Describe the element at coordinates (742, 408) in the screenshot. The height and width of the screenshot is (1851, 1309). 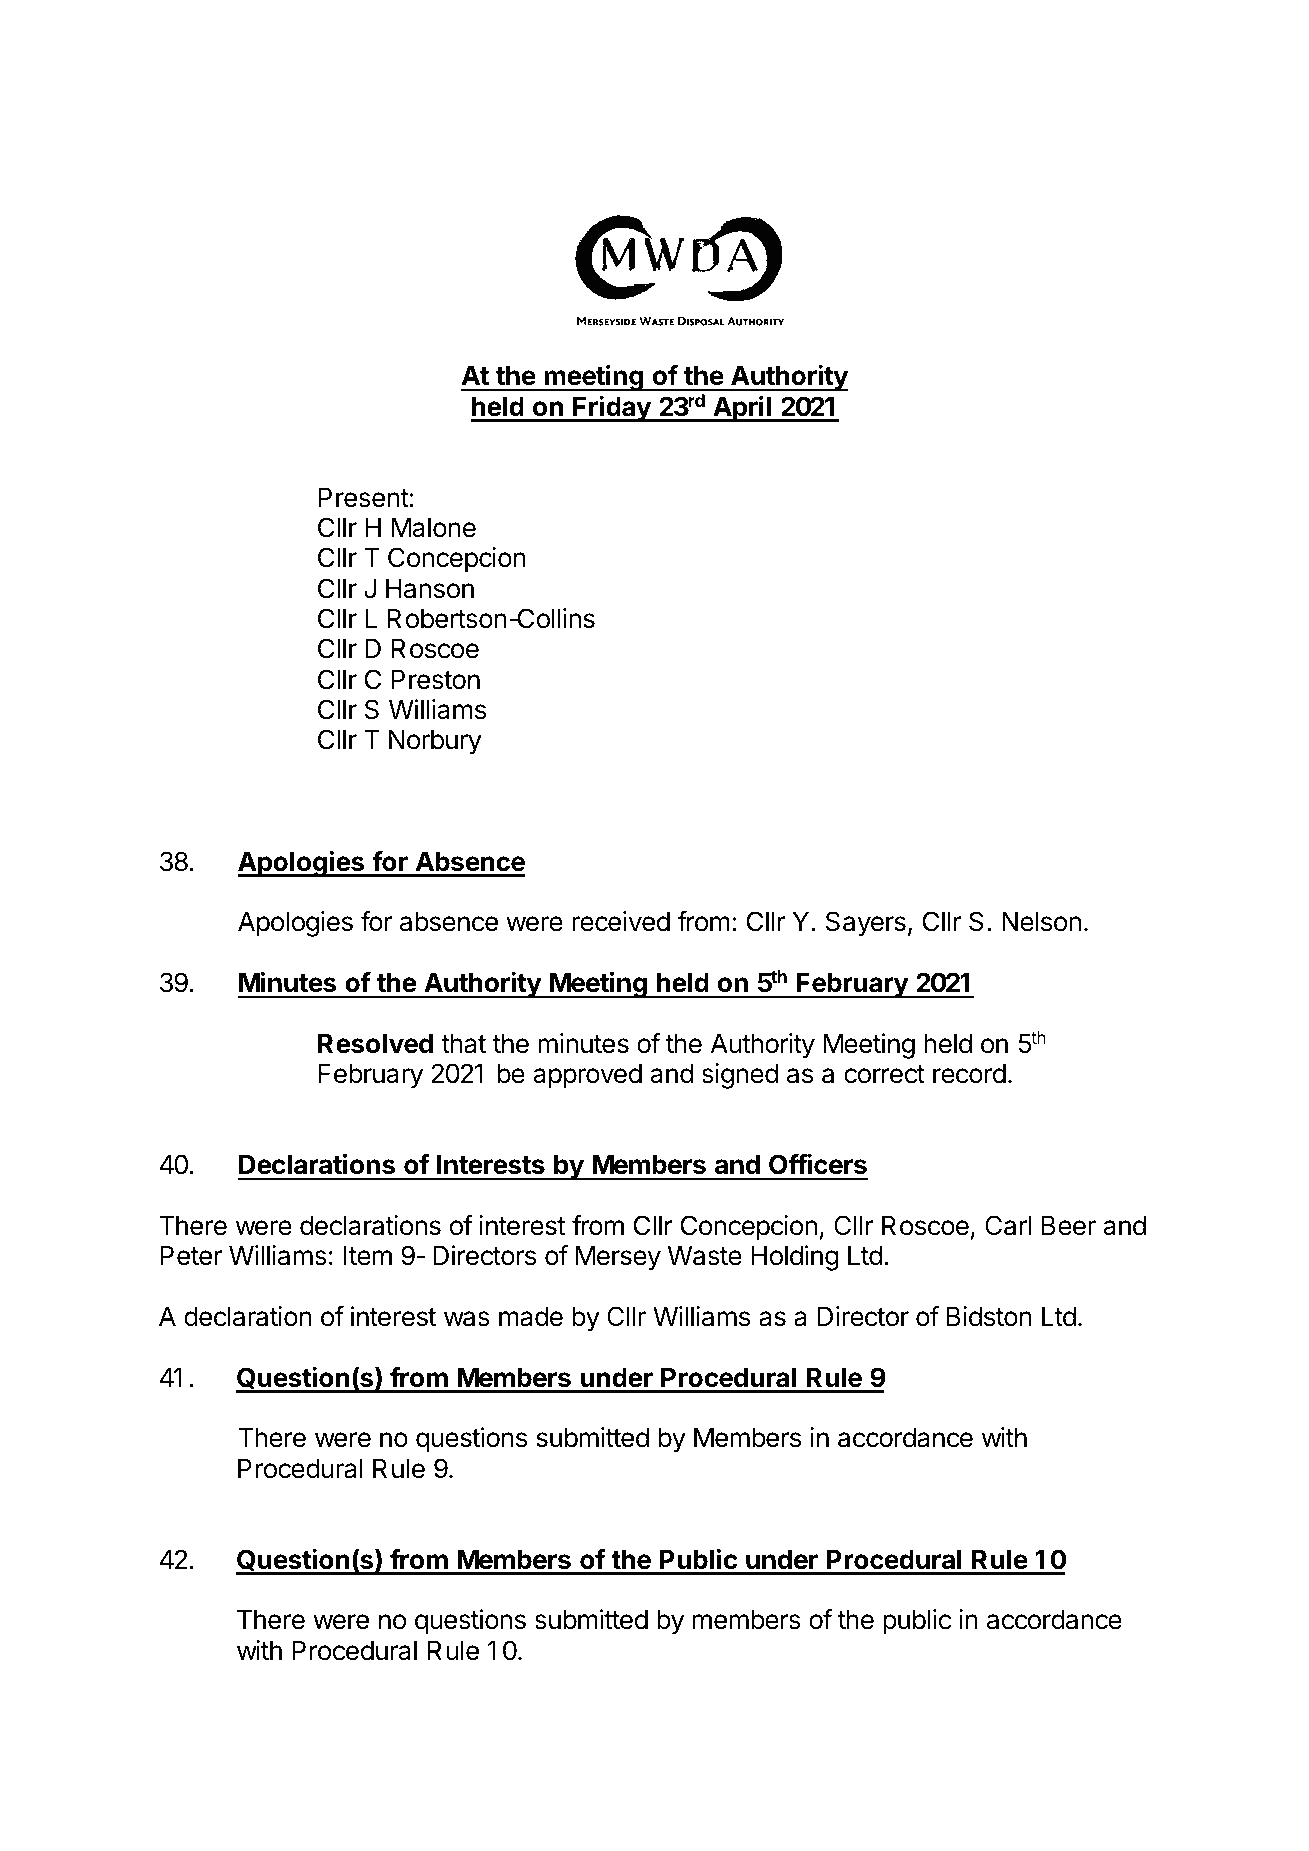
I see `April` at that location.
